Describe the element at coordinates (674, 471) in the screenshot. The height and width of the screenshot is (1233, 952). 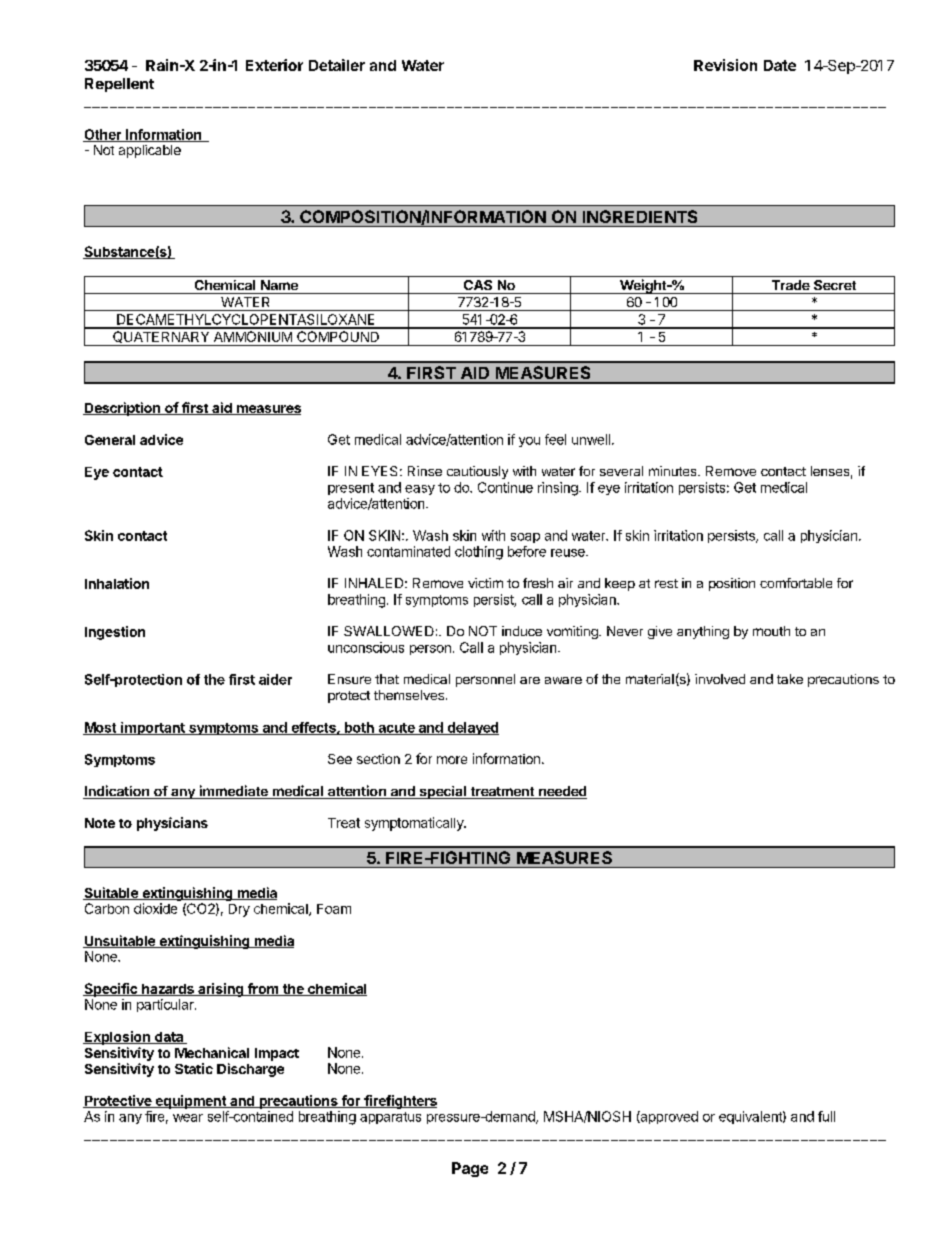
I see `minutes` at that location.
